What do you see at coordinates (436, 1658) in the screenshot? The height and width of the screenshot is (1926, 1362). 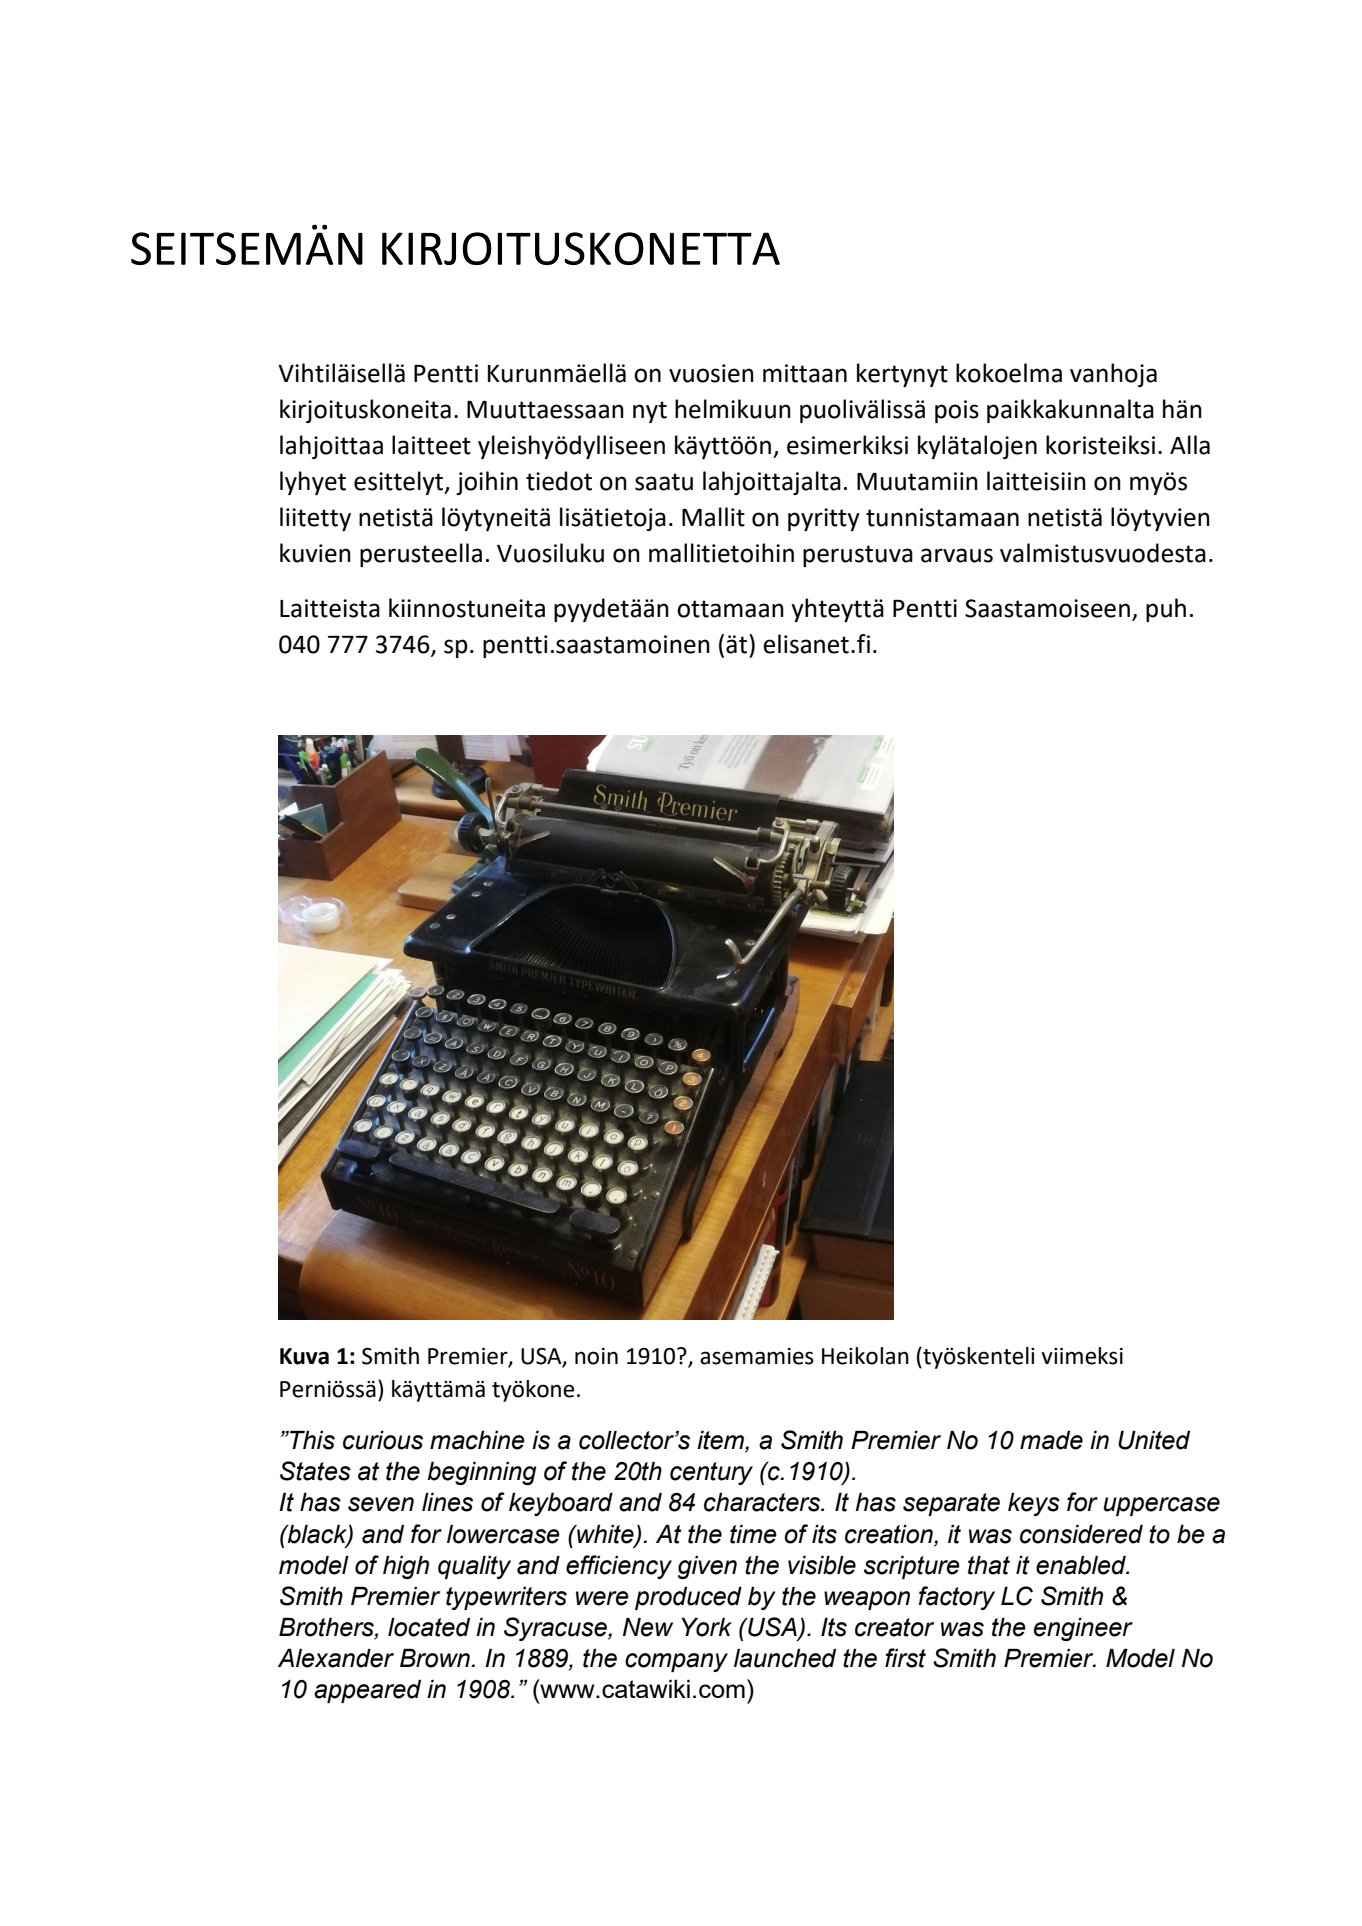 I see `Brown` at bounding box center [436, 1658].
